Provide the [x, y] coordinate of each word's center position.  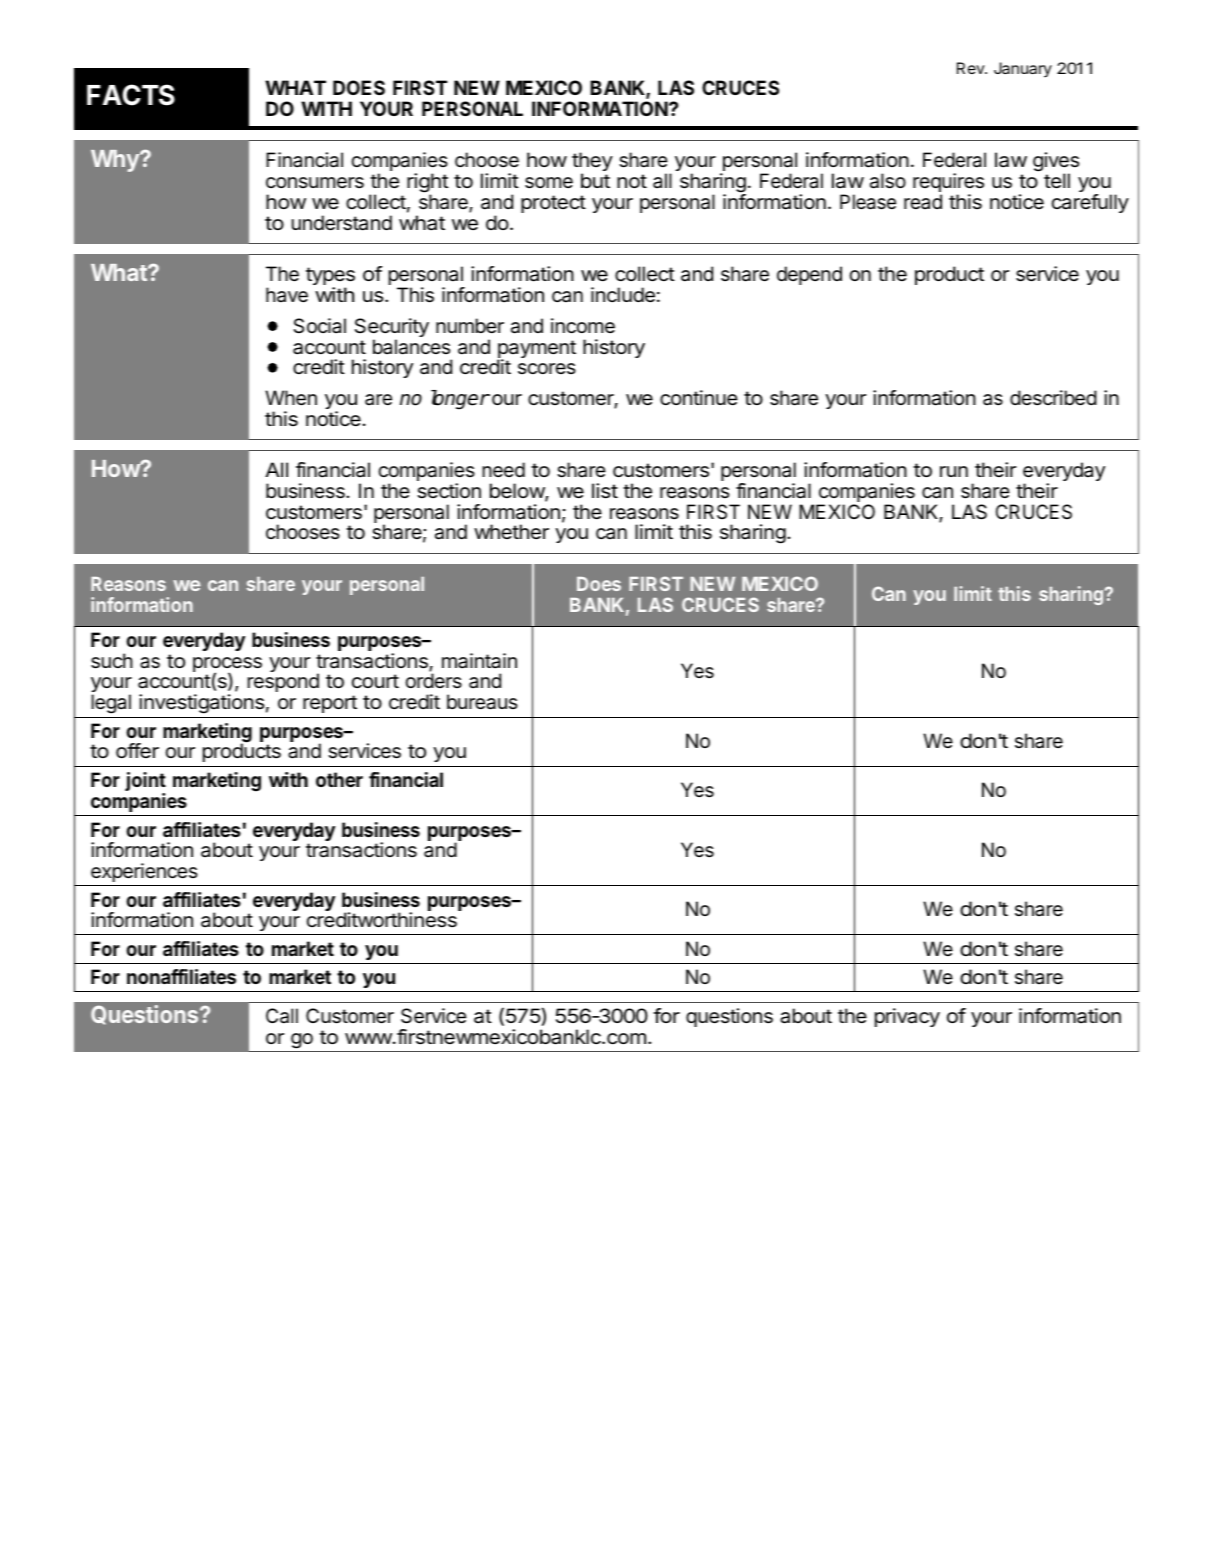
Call [282, 1016]
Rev [971, 68]
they [592, 163]
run [954, 471]
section [449, 491]
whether [511, 532]
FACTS [131, 95]
